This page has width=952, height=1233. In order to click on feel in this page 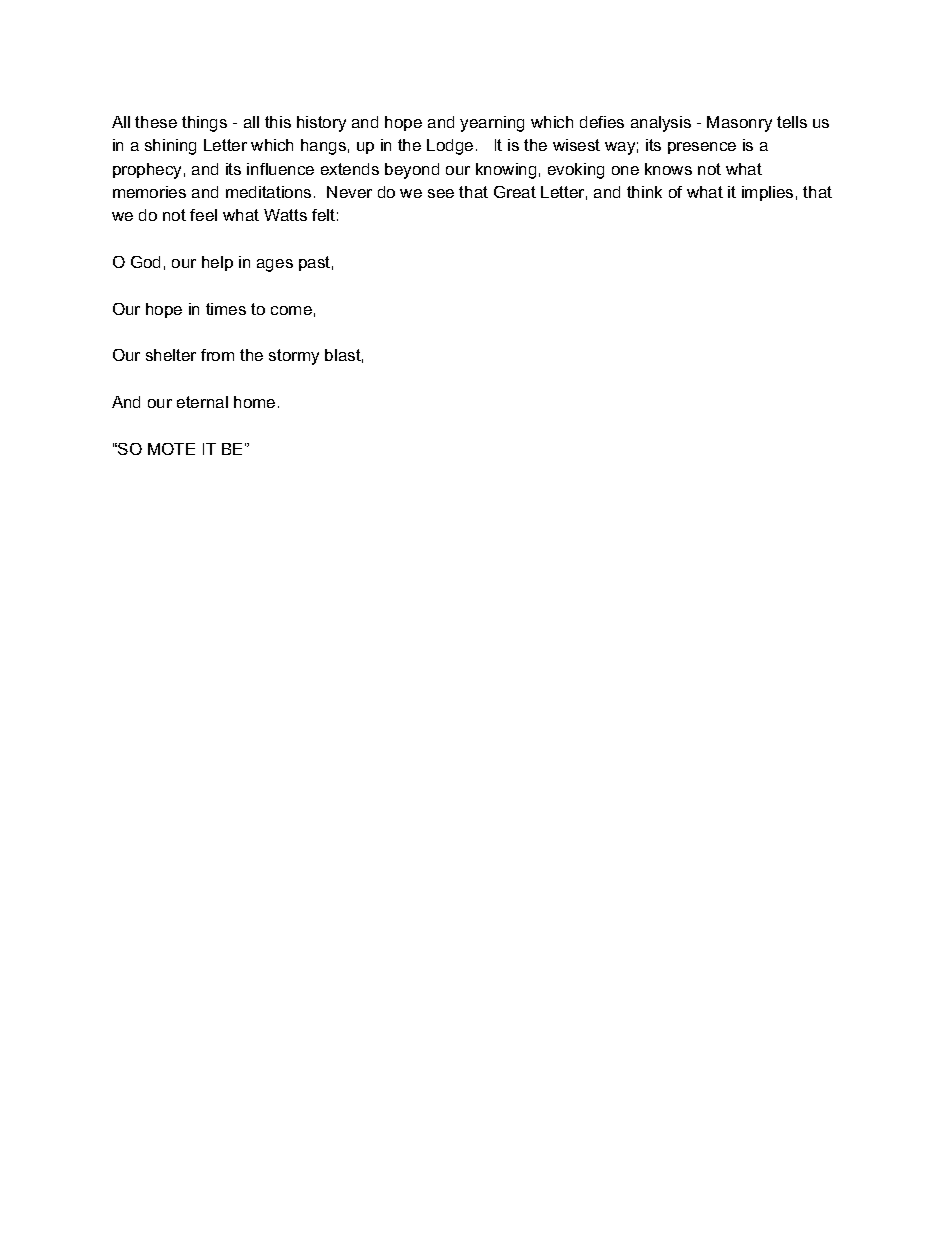, I will do `click(203, 215)`.
